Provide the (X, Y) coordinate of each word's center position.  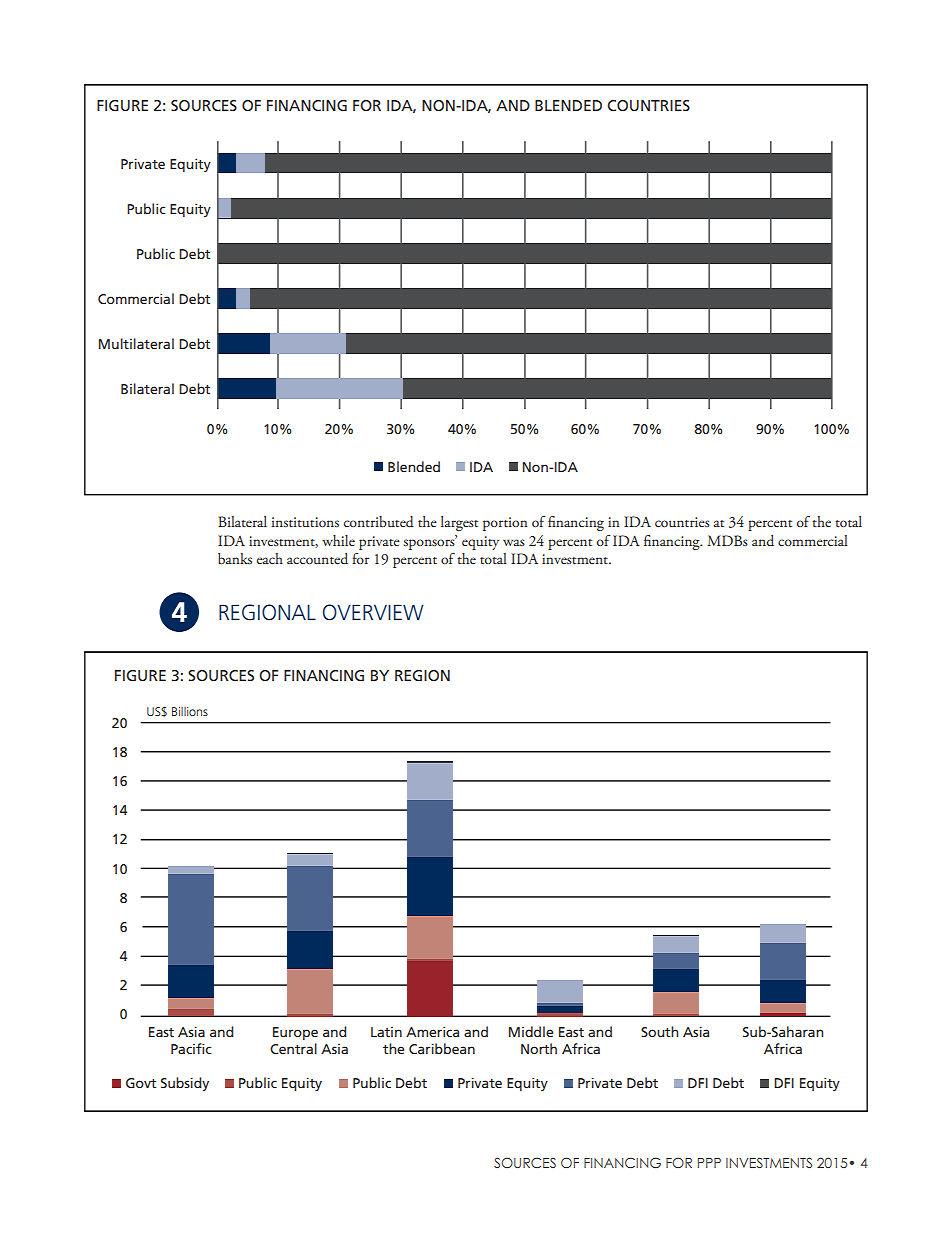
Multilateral (136, 343)
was (514, 542)
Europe (295, 1033)
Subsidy (185, 1084)
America (432, 1031)
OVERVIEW (373, 612)
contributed (379, 522)
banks (235, 558)
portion (505, 524)
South (659, 1031)
